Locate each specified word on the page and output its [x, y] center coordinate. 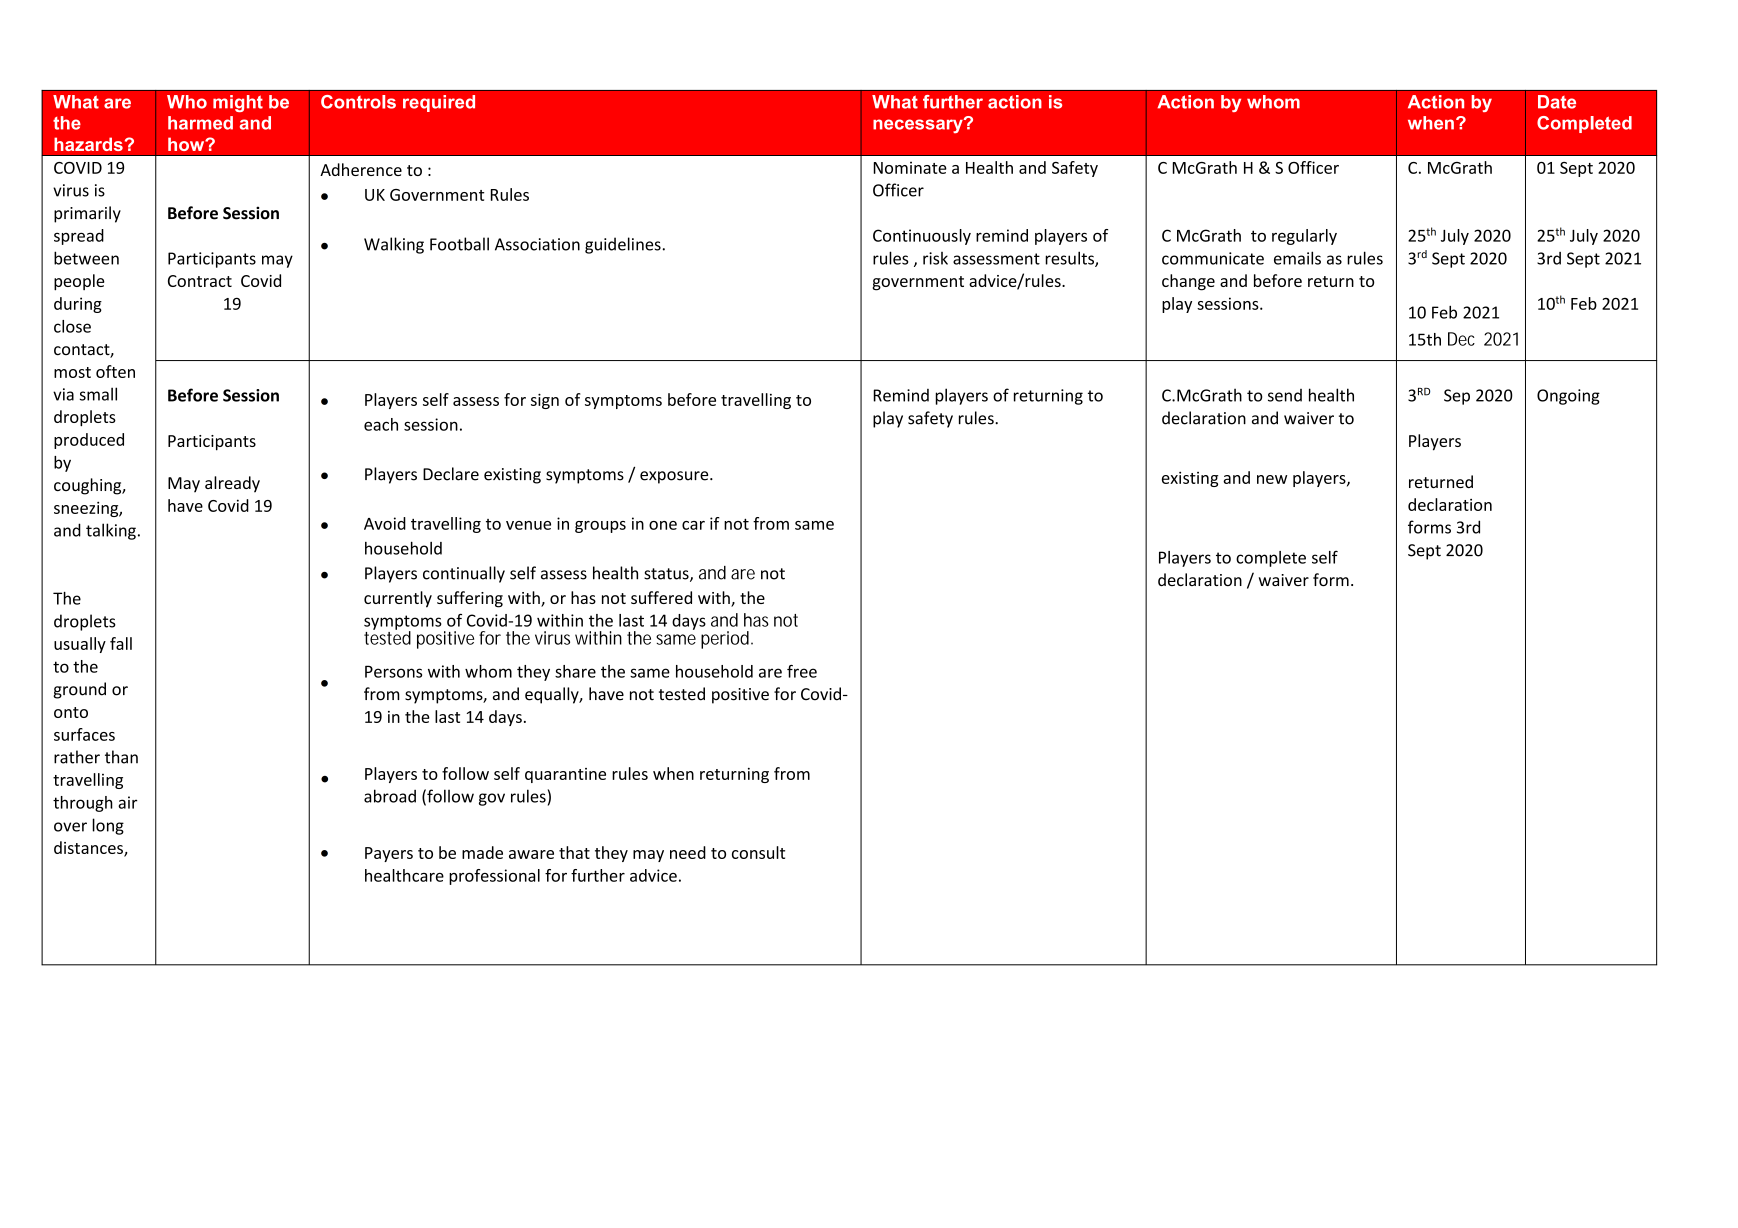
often [115, 371]
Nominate [910, 167]
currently [398, 599]
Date [1557, 102]
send [1285, 395]
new [1272, 479]
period [725, 640]
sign [545, 401]
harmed [200, 123]
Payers [389, 854]
